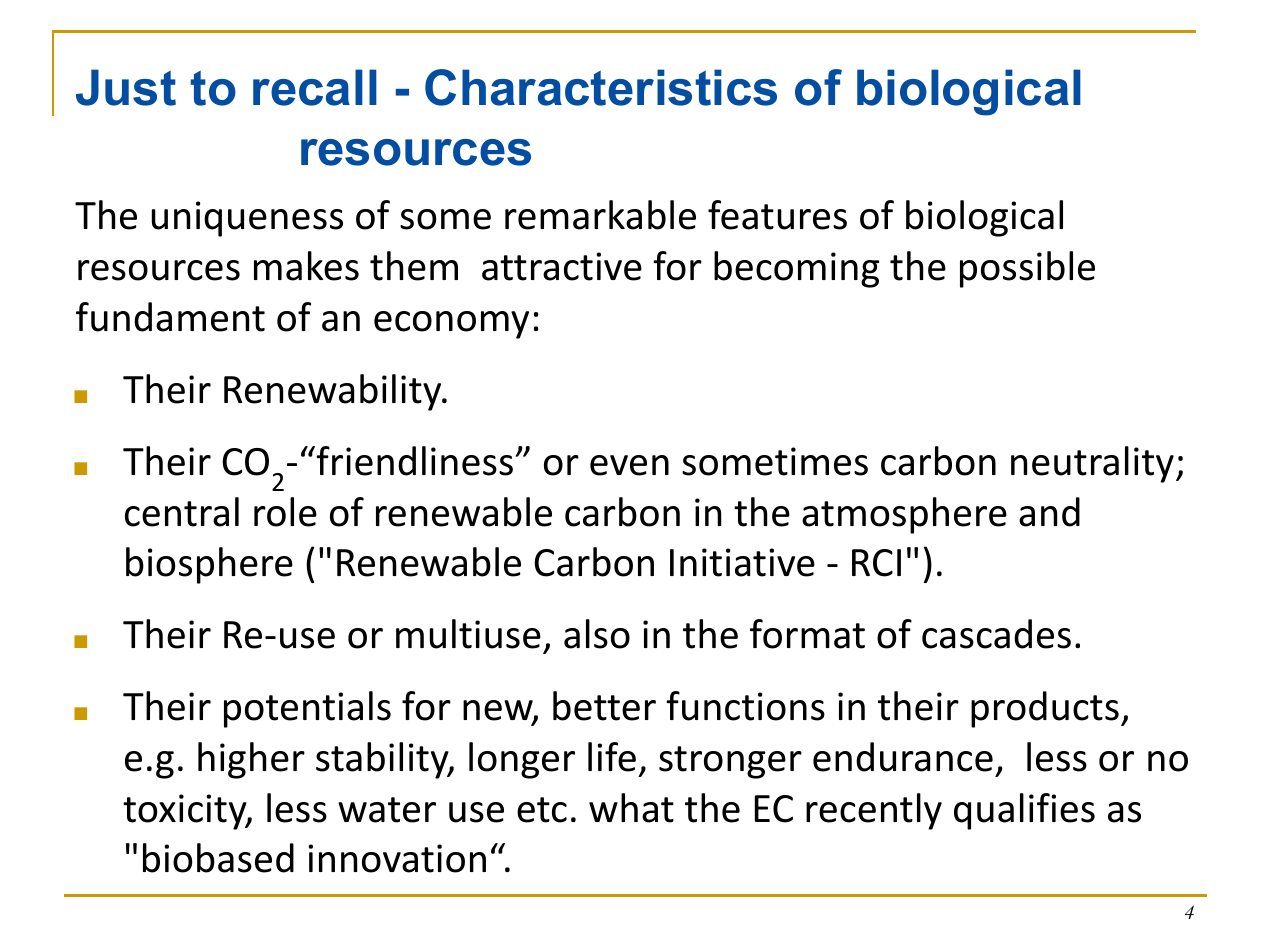  I want to click on even, so click(629, 465).
